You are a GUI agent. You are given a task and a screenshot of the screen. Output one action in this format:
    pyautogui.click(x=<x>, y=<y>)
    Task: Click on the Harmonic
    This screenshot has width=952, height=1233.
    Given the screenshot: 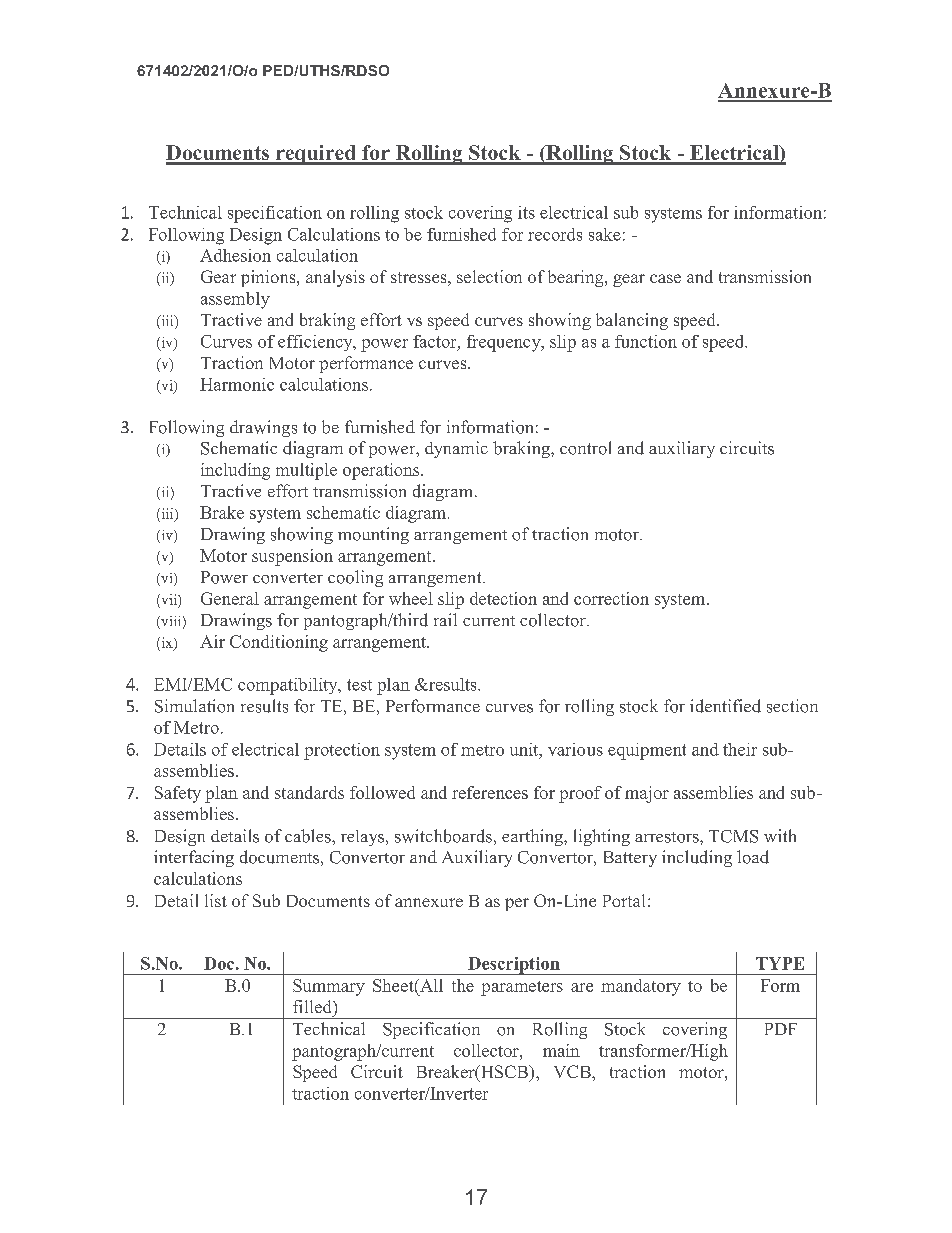 What is the action you would take?
    pyautogui.click(x=237, y=384)
